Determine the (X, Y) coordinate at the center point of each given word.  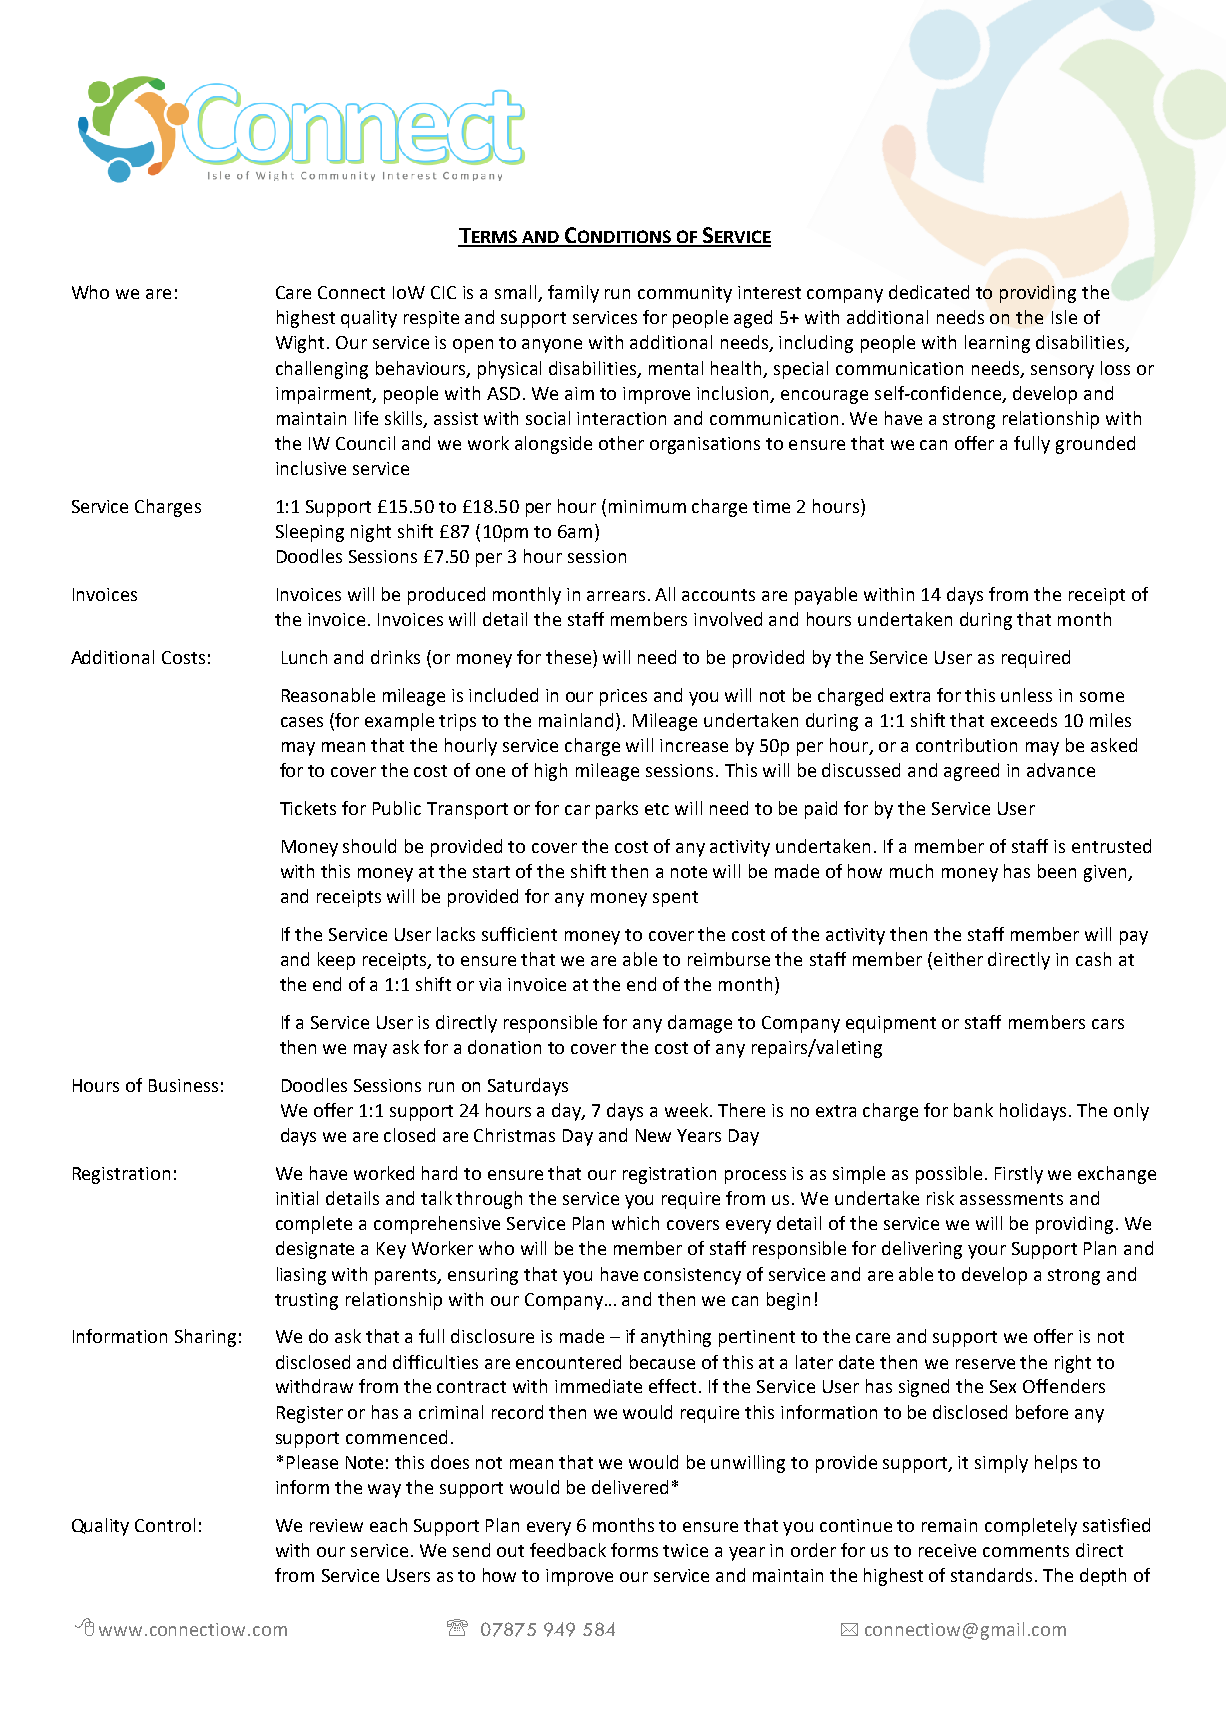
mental (676, 368)
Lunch (304, 657)
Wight (302, 344)
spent (675, 899)
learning (997, 344)
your (987, 1252)
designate (315, 1250)
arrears (616, 596)
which (635, 1223)
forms (634, 1550)
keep (336, 961)
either (958, 959)
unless (1026, 695)
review (336, 1525)
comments (1026, 1551)
